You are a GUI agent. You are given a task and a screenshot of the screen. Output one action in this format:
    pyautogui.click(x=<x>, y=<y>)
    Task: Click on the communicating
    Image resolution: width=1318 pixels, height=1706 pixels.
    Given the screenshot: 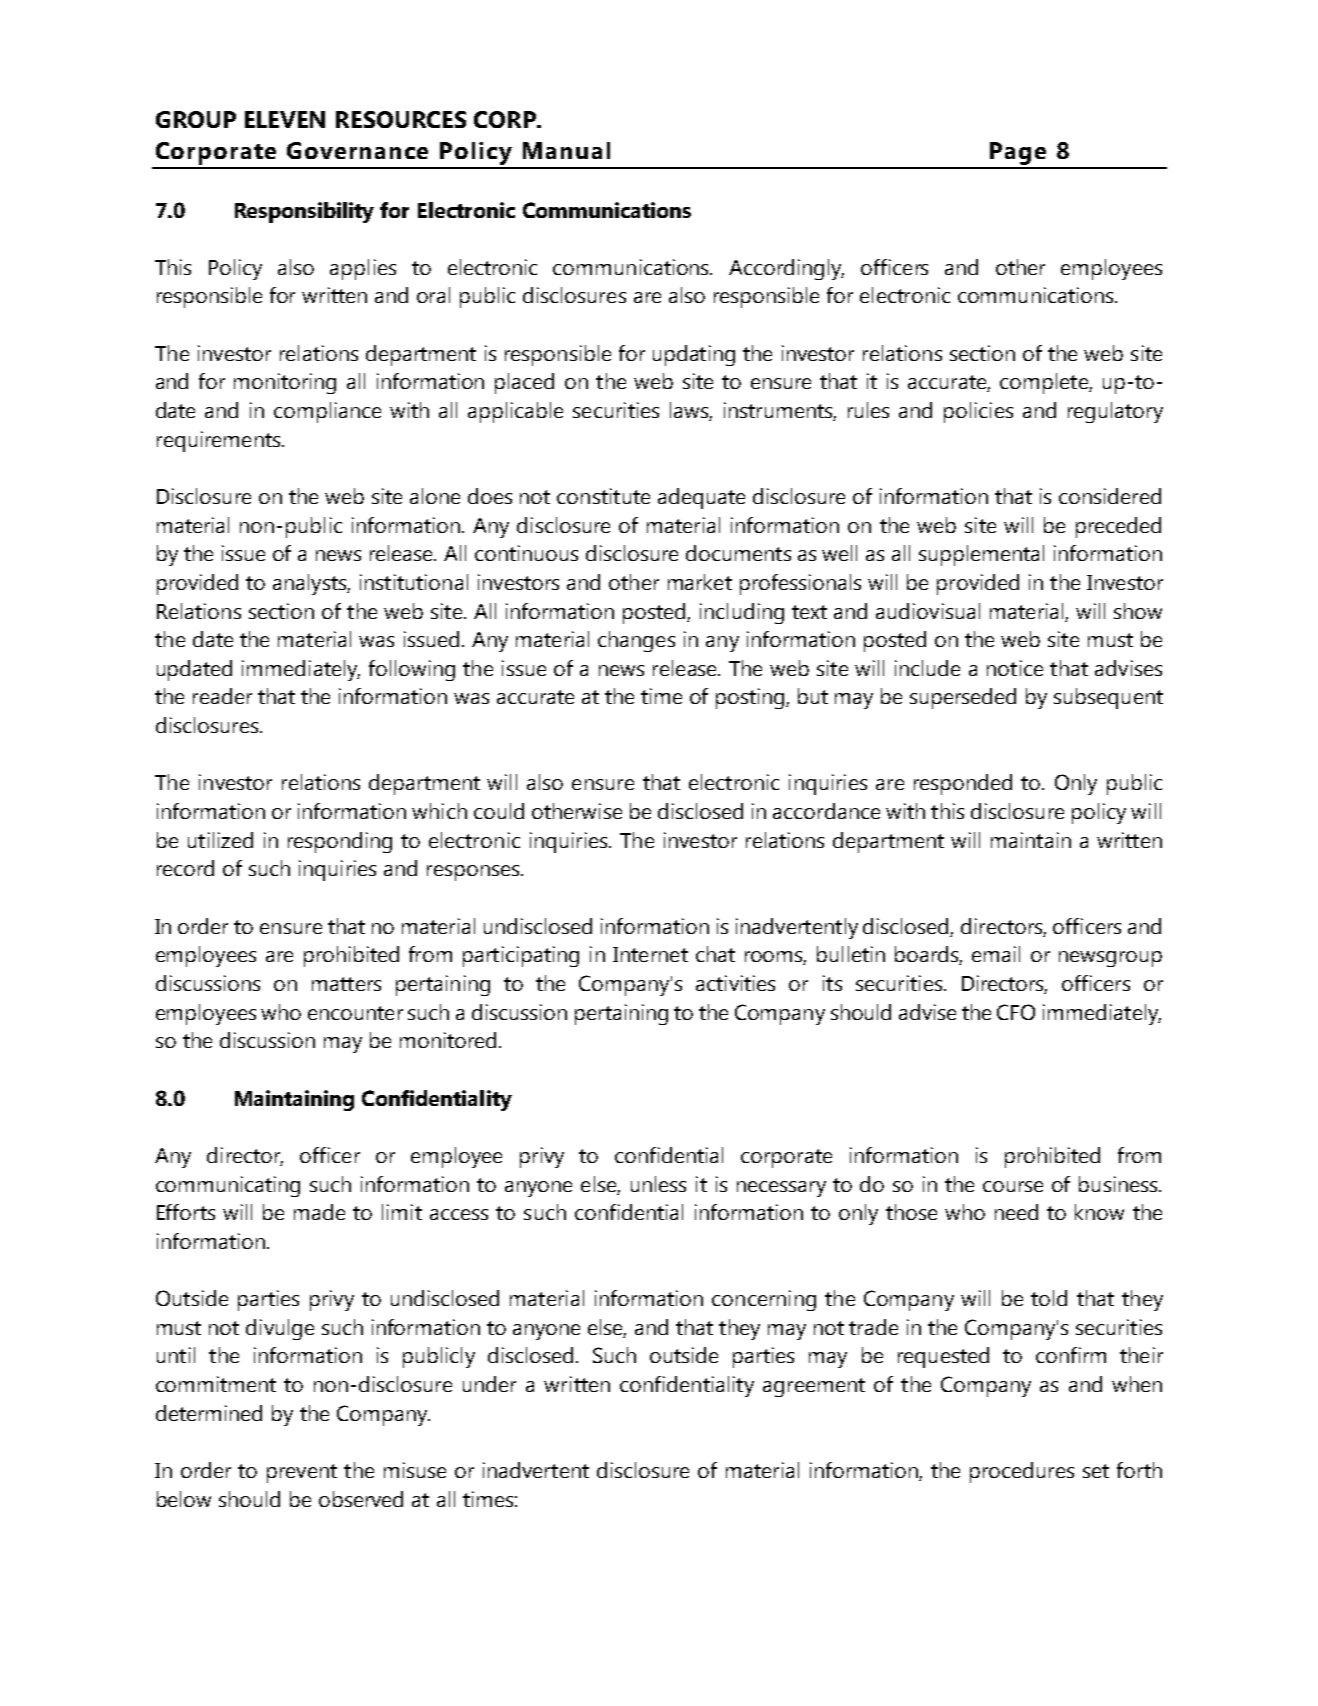 What is the action you would take?
    pyautogui.click(x=228, y=1186)
